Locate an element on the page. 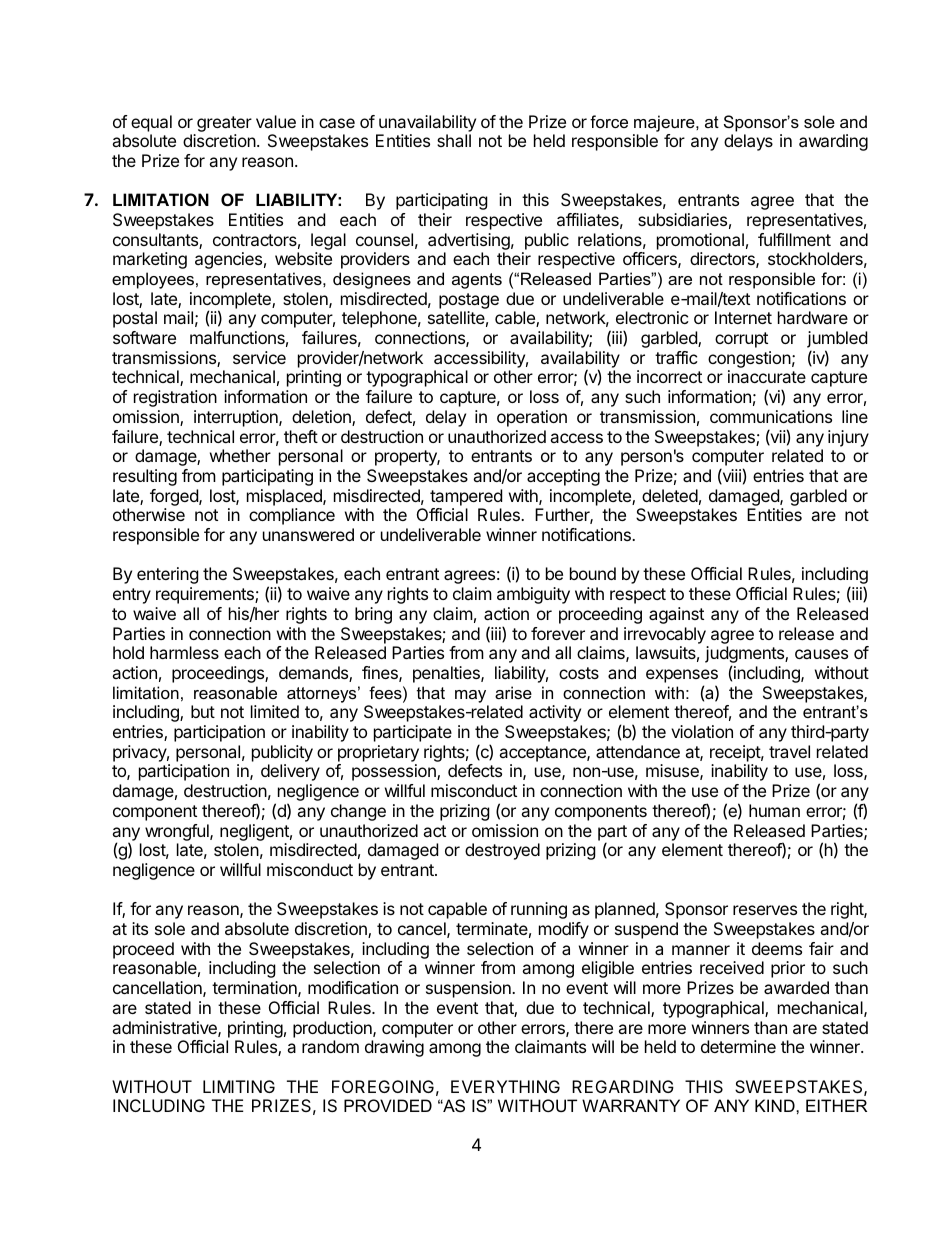  awarding is located at coordinates (833, 142).
